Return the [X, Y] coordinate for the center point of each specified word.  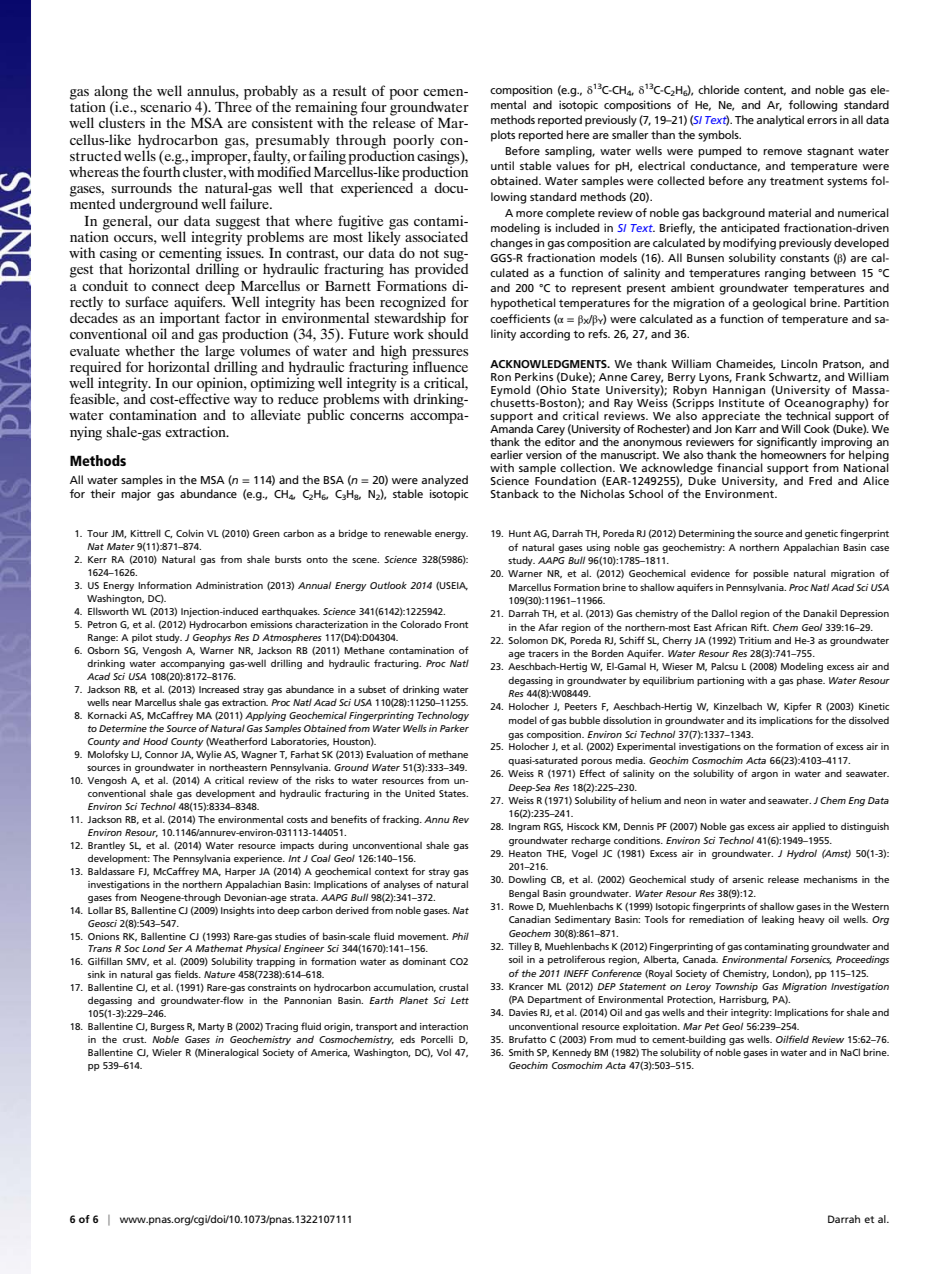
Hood [155, 741]
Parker [454, 728]
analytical [780, 121]
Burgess [168, 1027]
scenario [165, 106]
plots [503, 136]
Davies [523, 1012]
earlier [506, 454]
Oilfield [792, 1039]
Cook [817, 428]
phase [811, 681]
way [247, 403]
